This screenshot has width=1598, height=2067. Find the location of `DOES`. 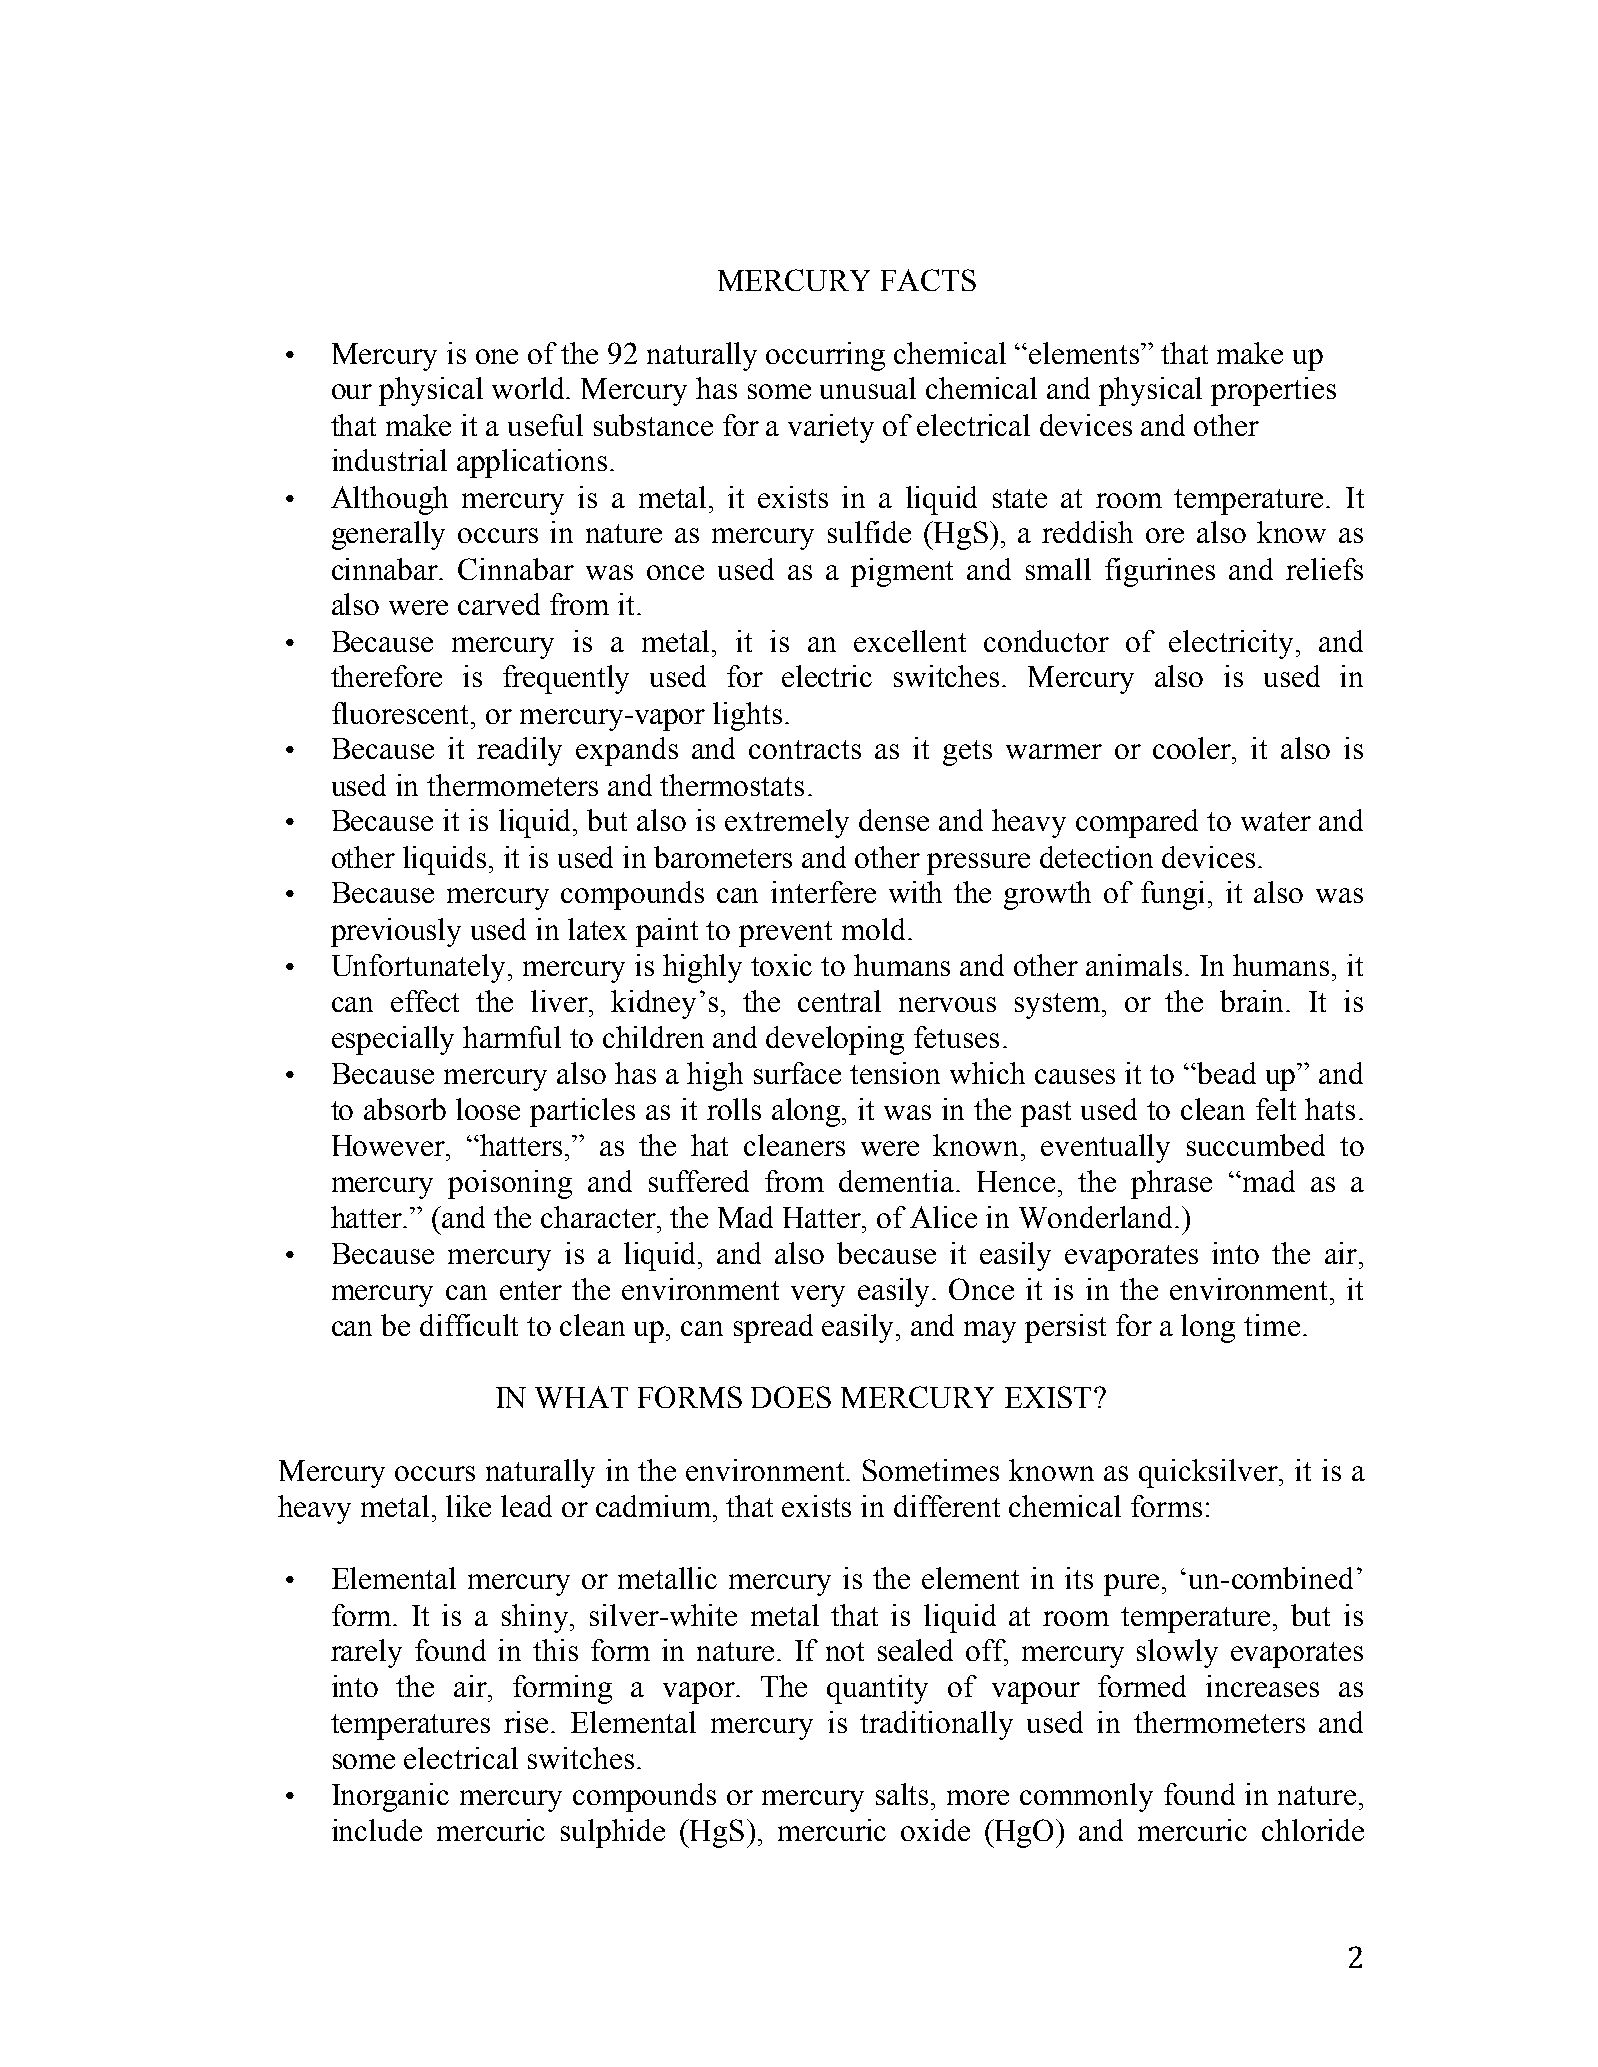

DOES is located at coordinates (791, 1397).
